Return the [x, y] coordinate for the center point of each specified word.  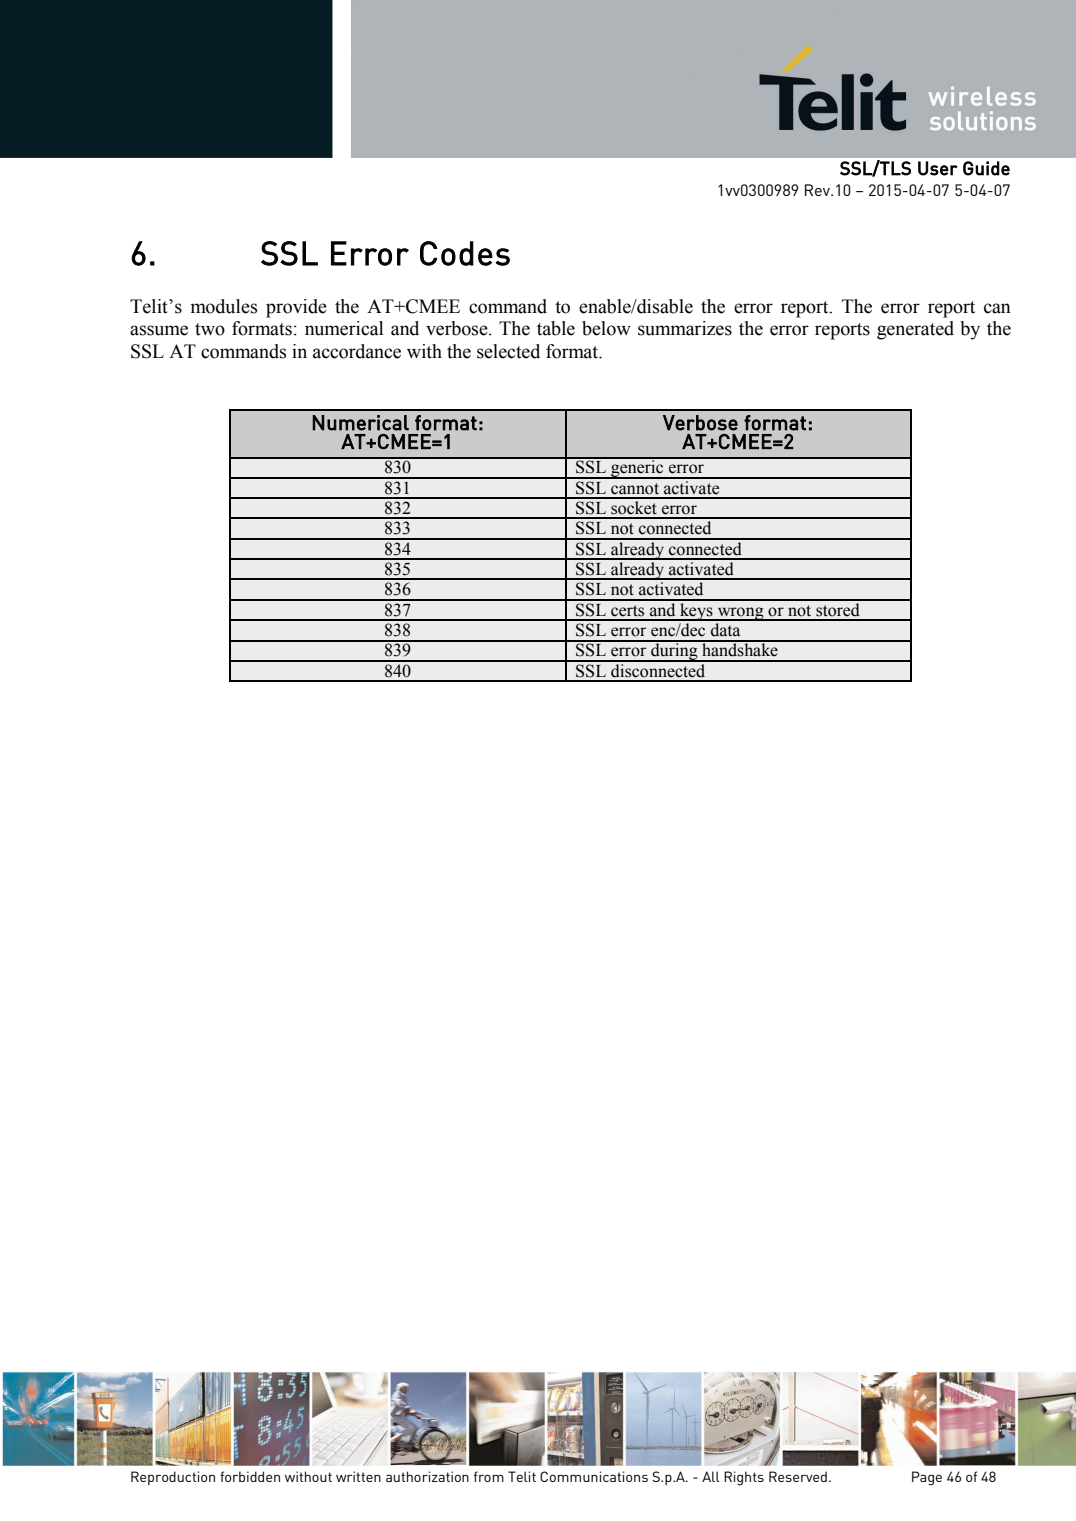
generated [915, 330]
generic [637, 468]
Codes [465, 253]
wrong [741, 614]
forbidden [250, 1476]
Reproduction [173, 1478]
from [489, 1476]
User [938, 168]
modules [224, 306]
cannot [635, 489]
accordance [357, 351]
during [674, 651]
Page [927, 1478]
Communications [594, 1476]
